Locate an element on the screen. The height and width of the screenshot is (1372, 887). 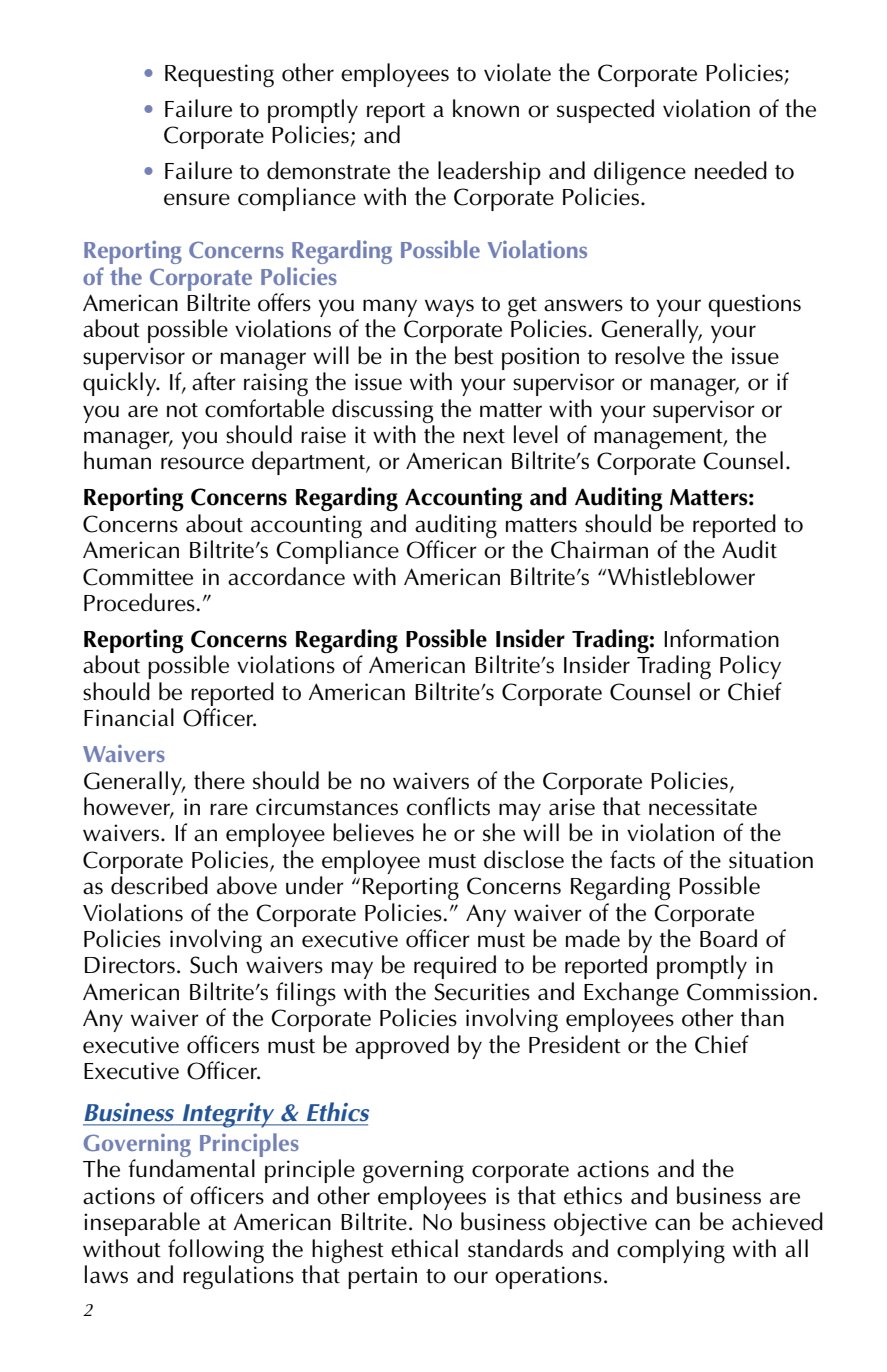
conflicts is located at coordinates (448, 806).
